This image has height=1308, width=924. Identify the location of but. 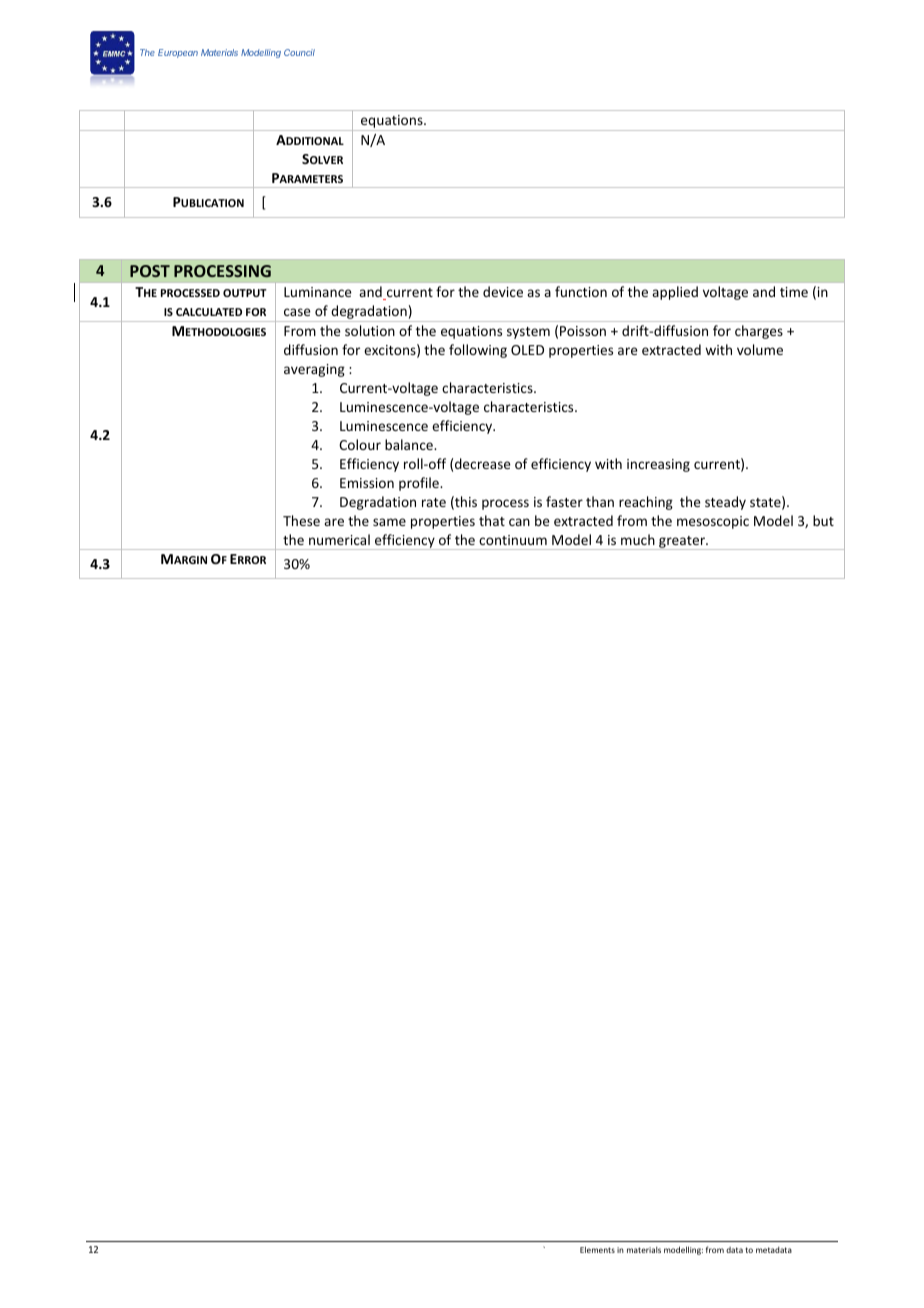
(823, 520).
